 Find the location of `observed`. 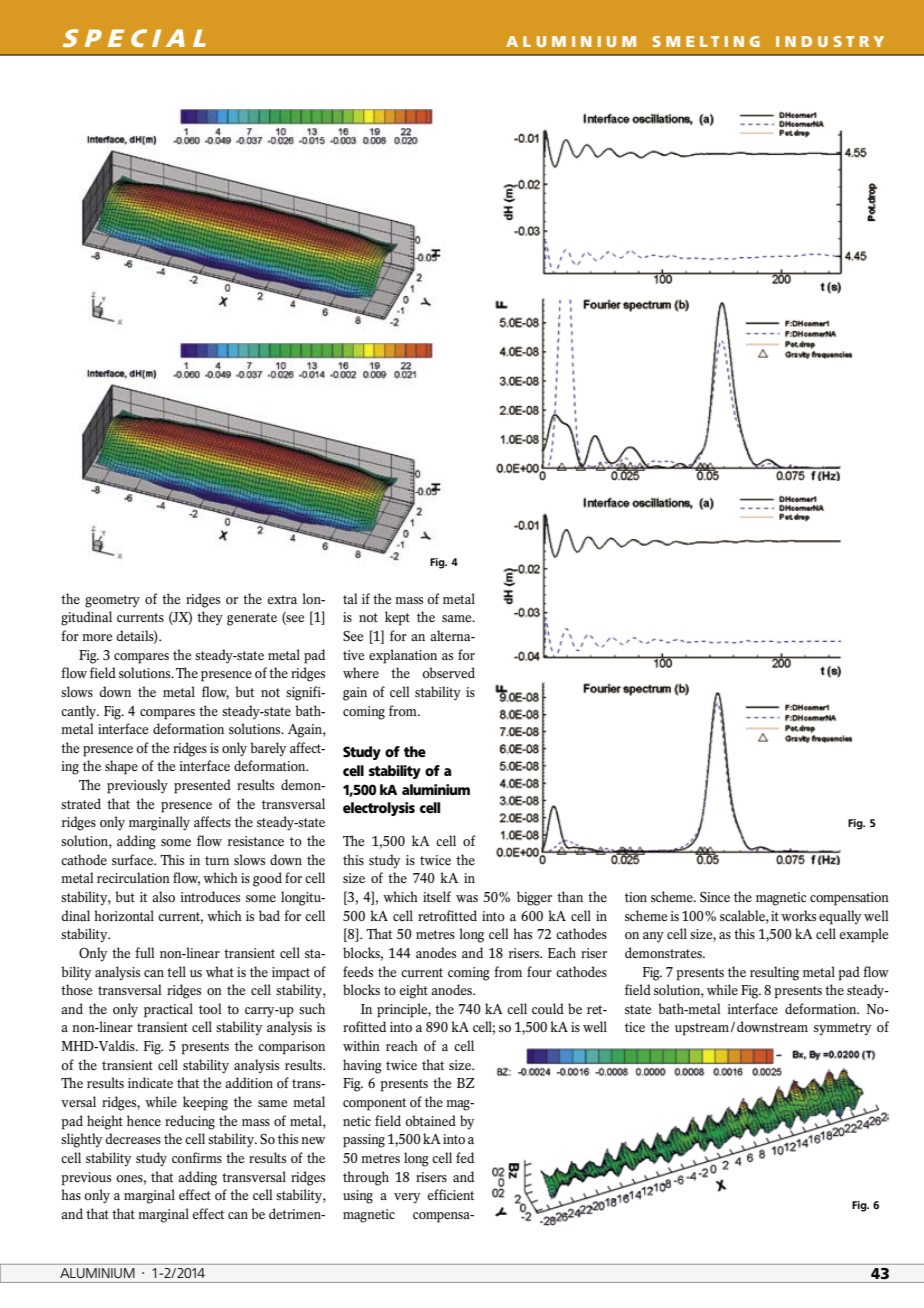

observed is located at coordinates (448, 672).
